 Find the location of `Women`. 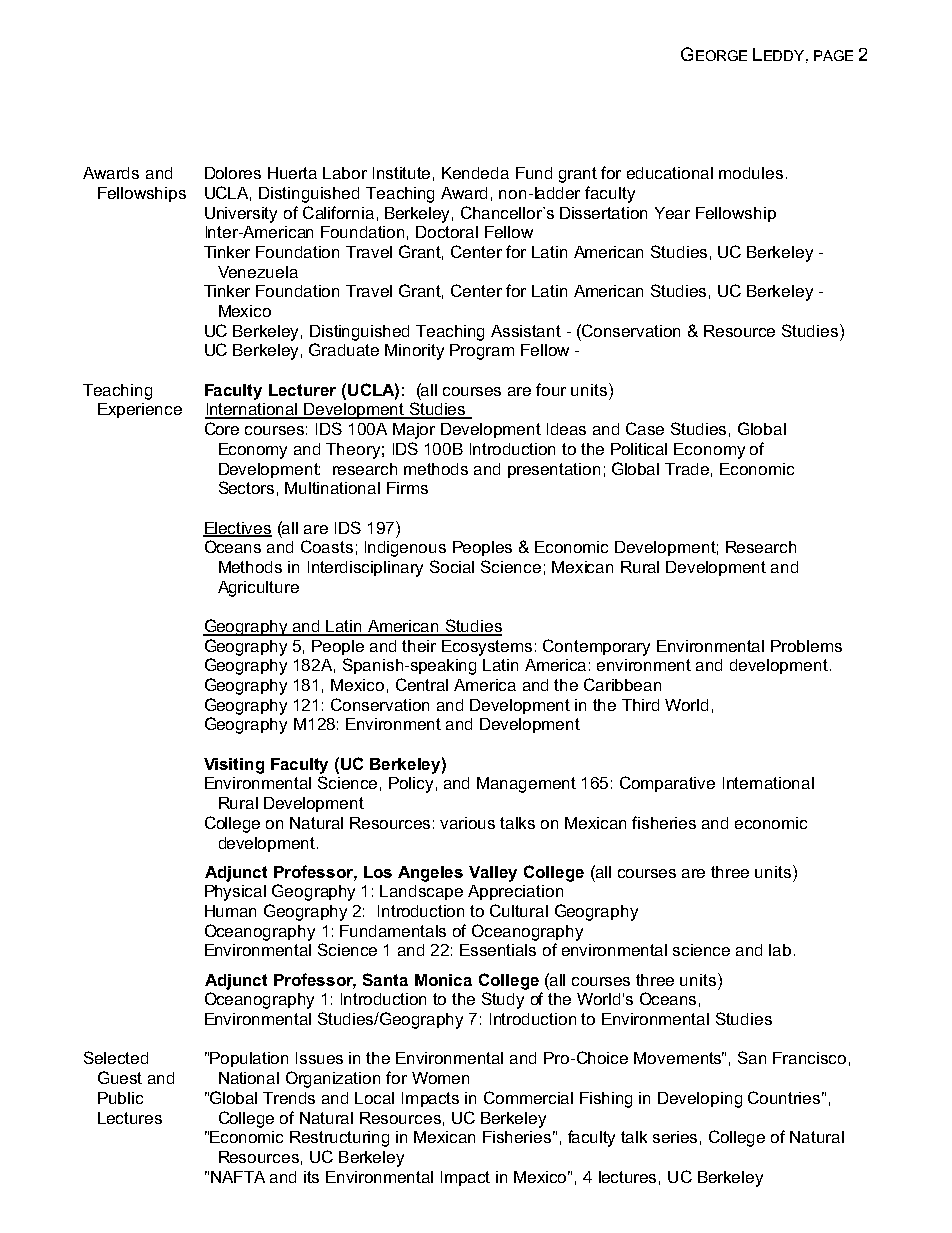

Women is located at coordinates (440, 1078).
